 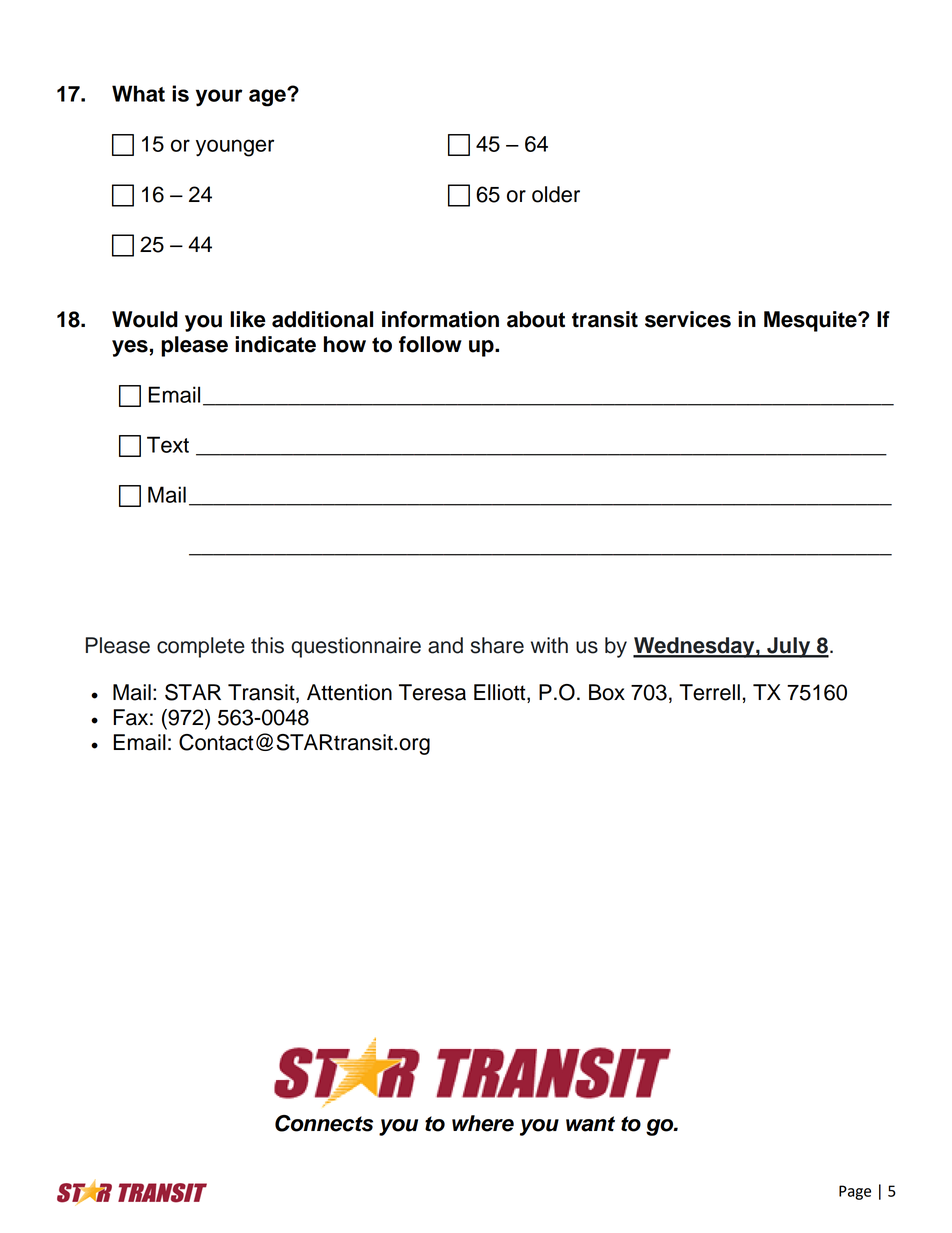 I want to click on younger, so click(x=235, y=148).
